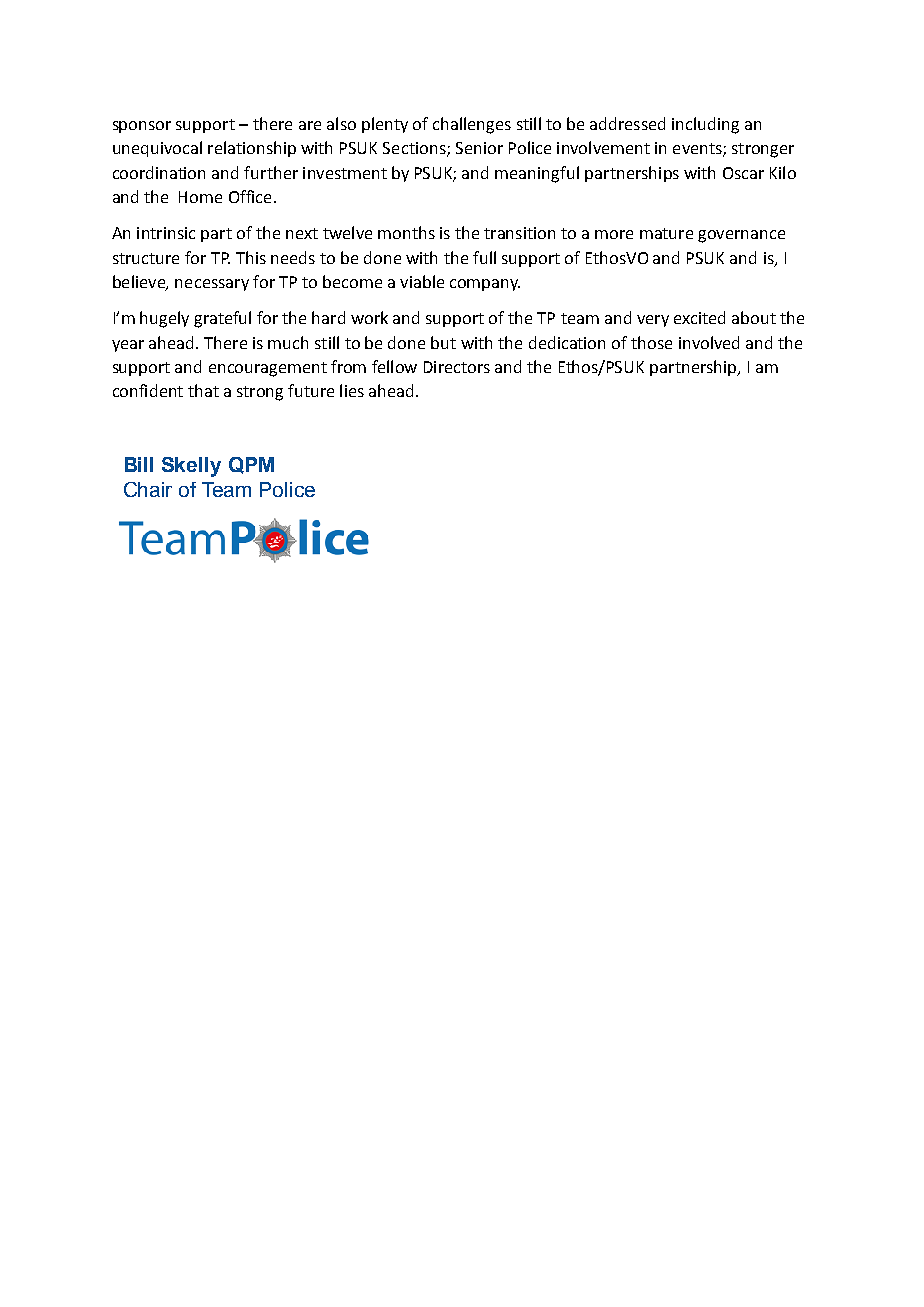  I want to click on lies, so click(352, 390).
